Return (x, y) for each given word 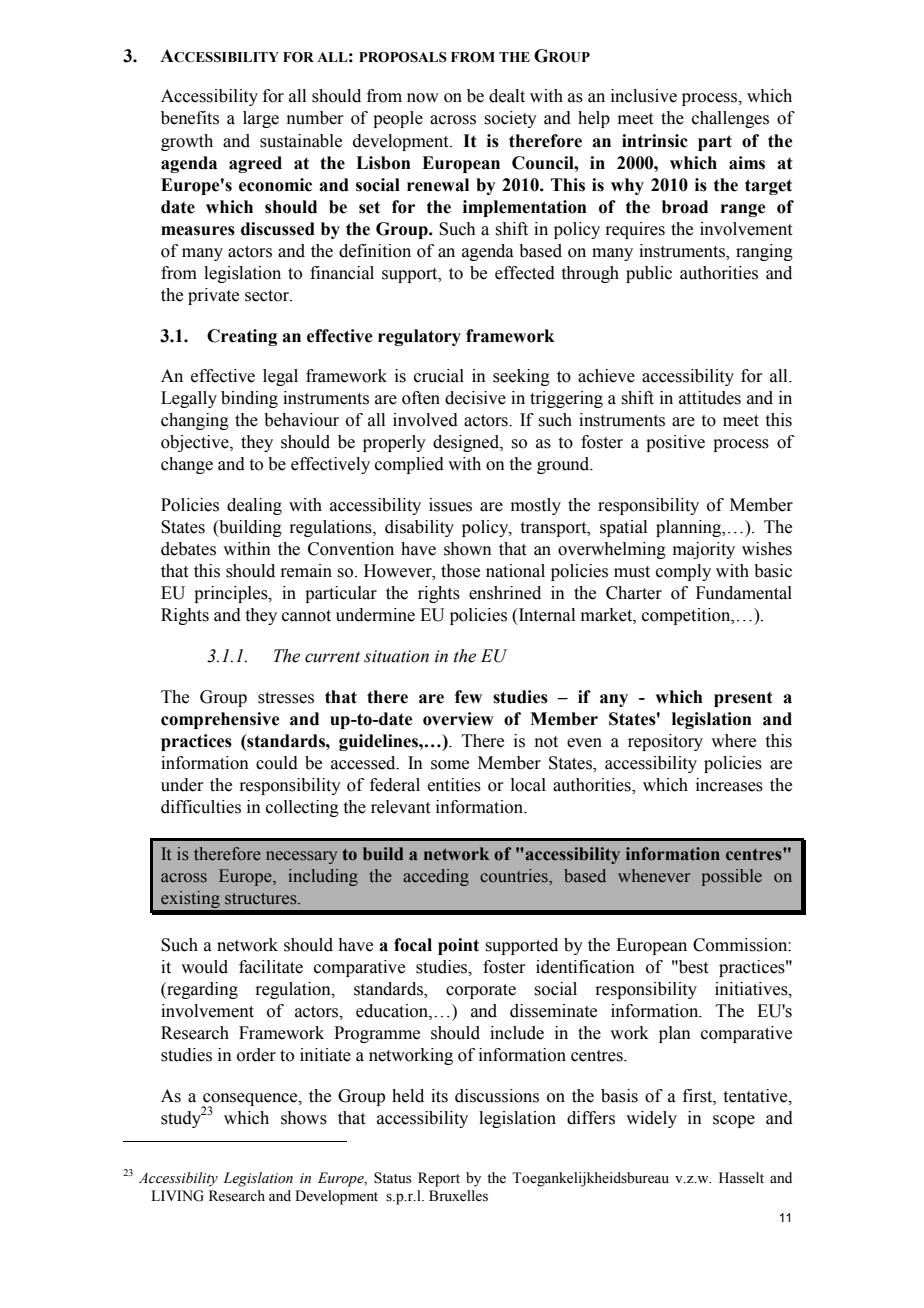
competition (687, 616)
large (261, 119)
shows (304, 1118)
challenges (730, 119)
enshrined (505, 593)
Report (439, 1179)
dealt (507, 96)
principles (232, 594)
